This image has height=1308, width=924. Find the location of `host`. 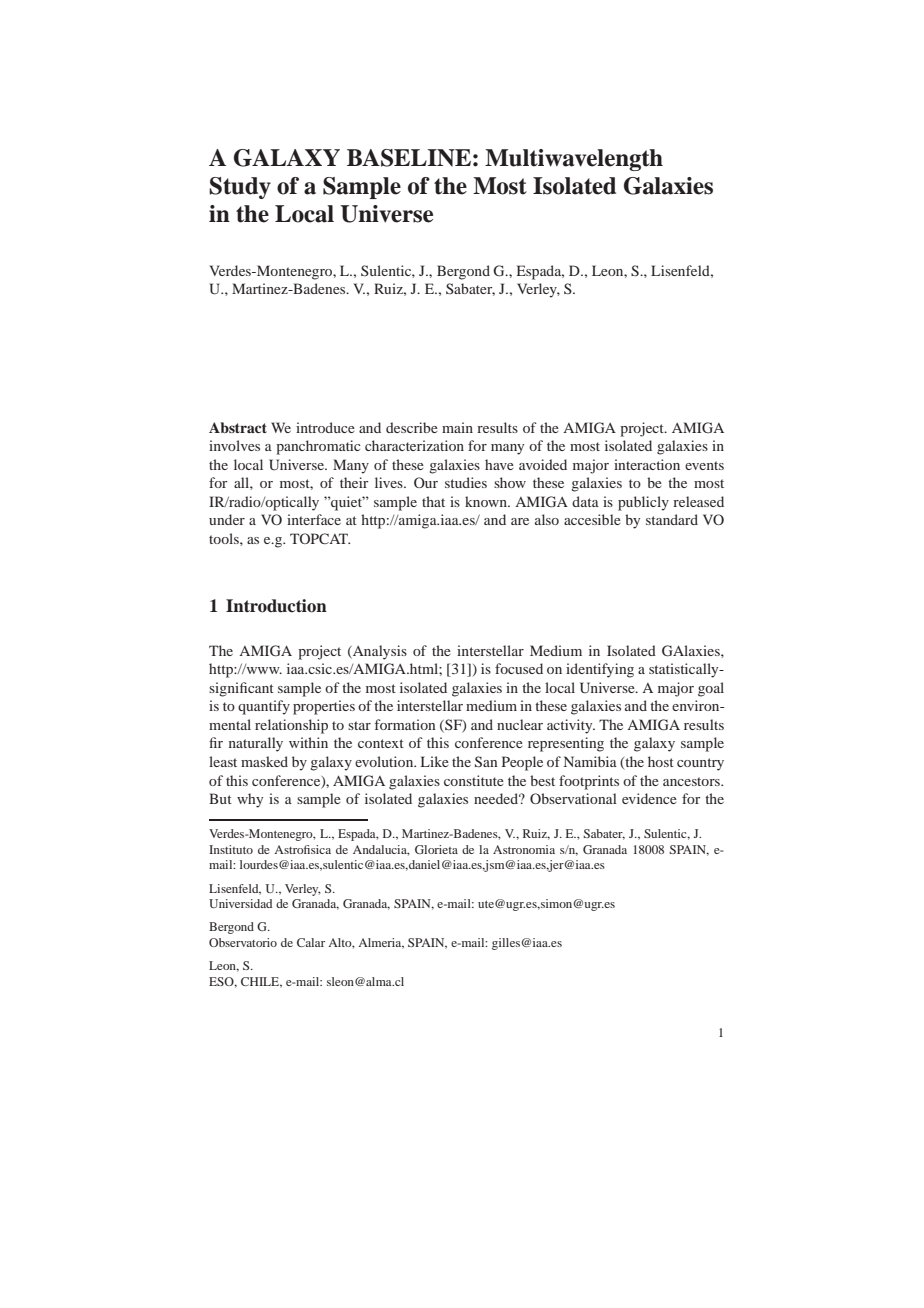

host is located at coordinates (661, 761).
